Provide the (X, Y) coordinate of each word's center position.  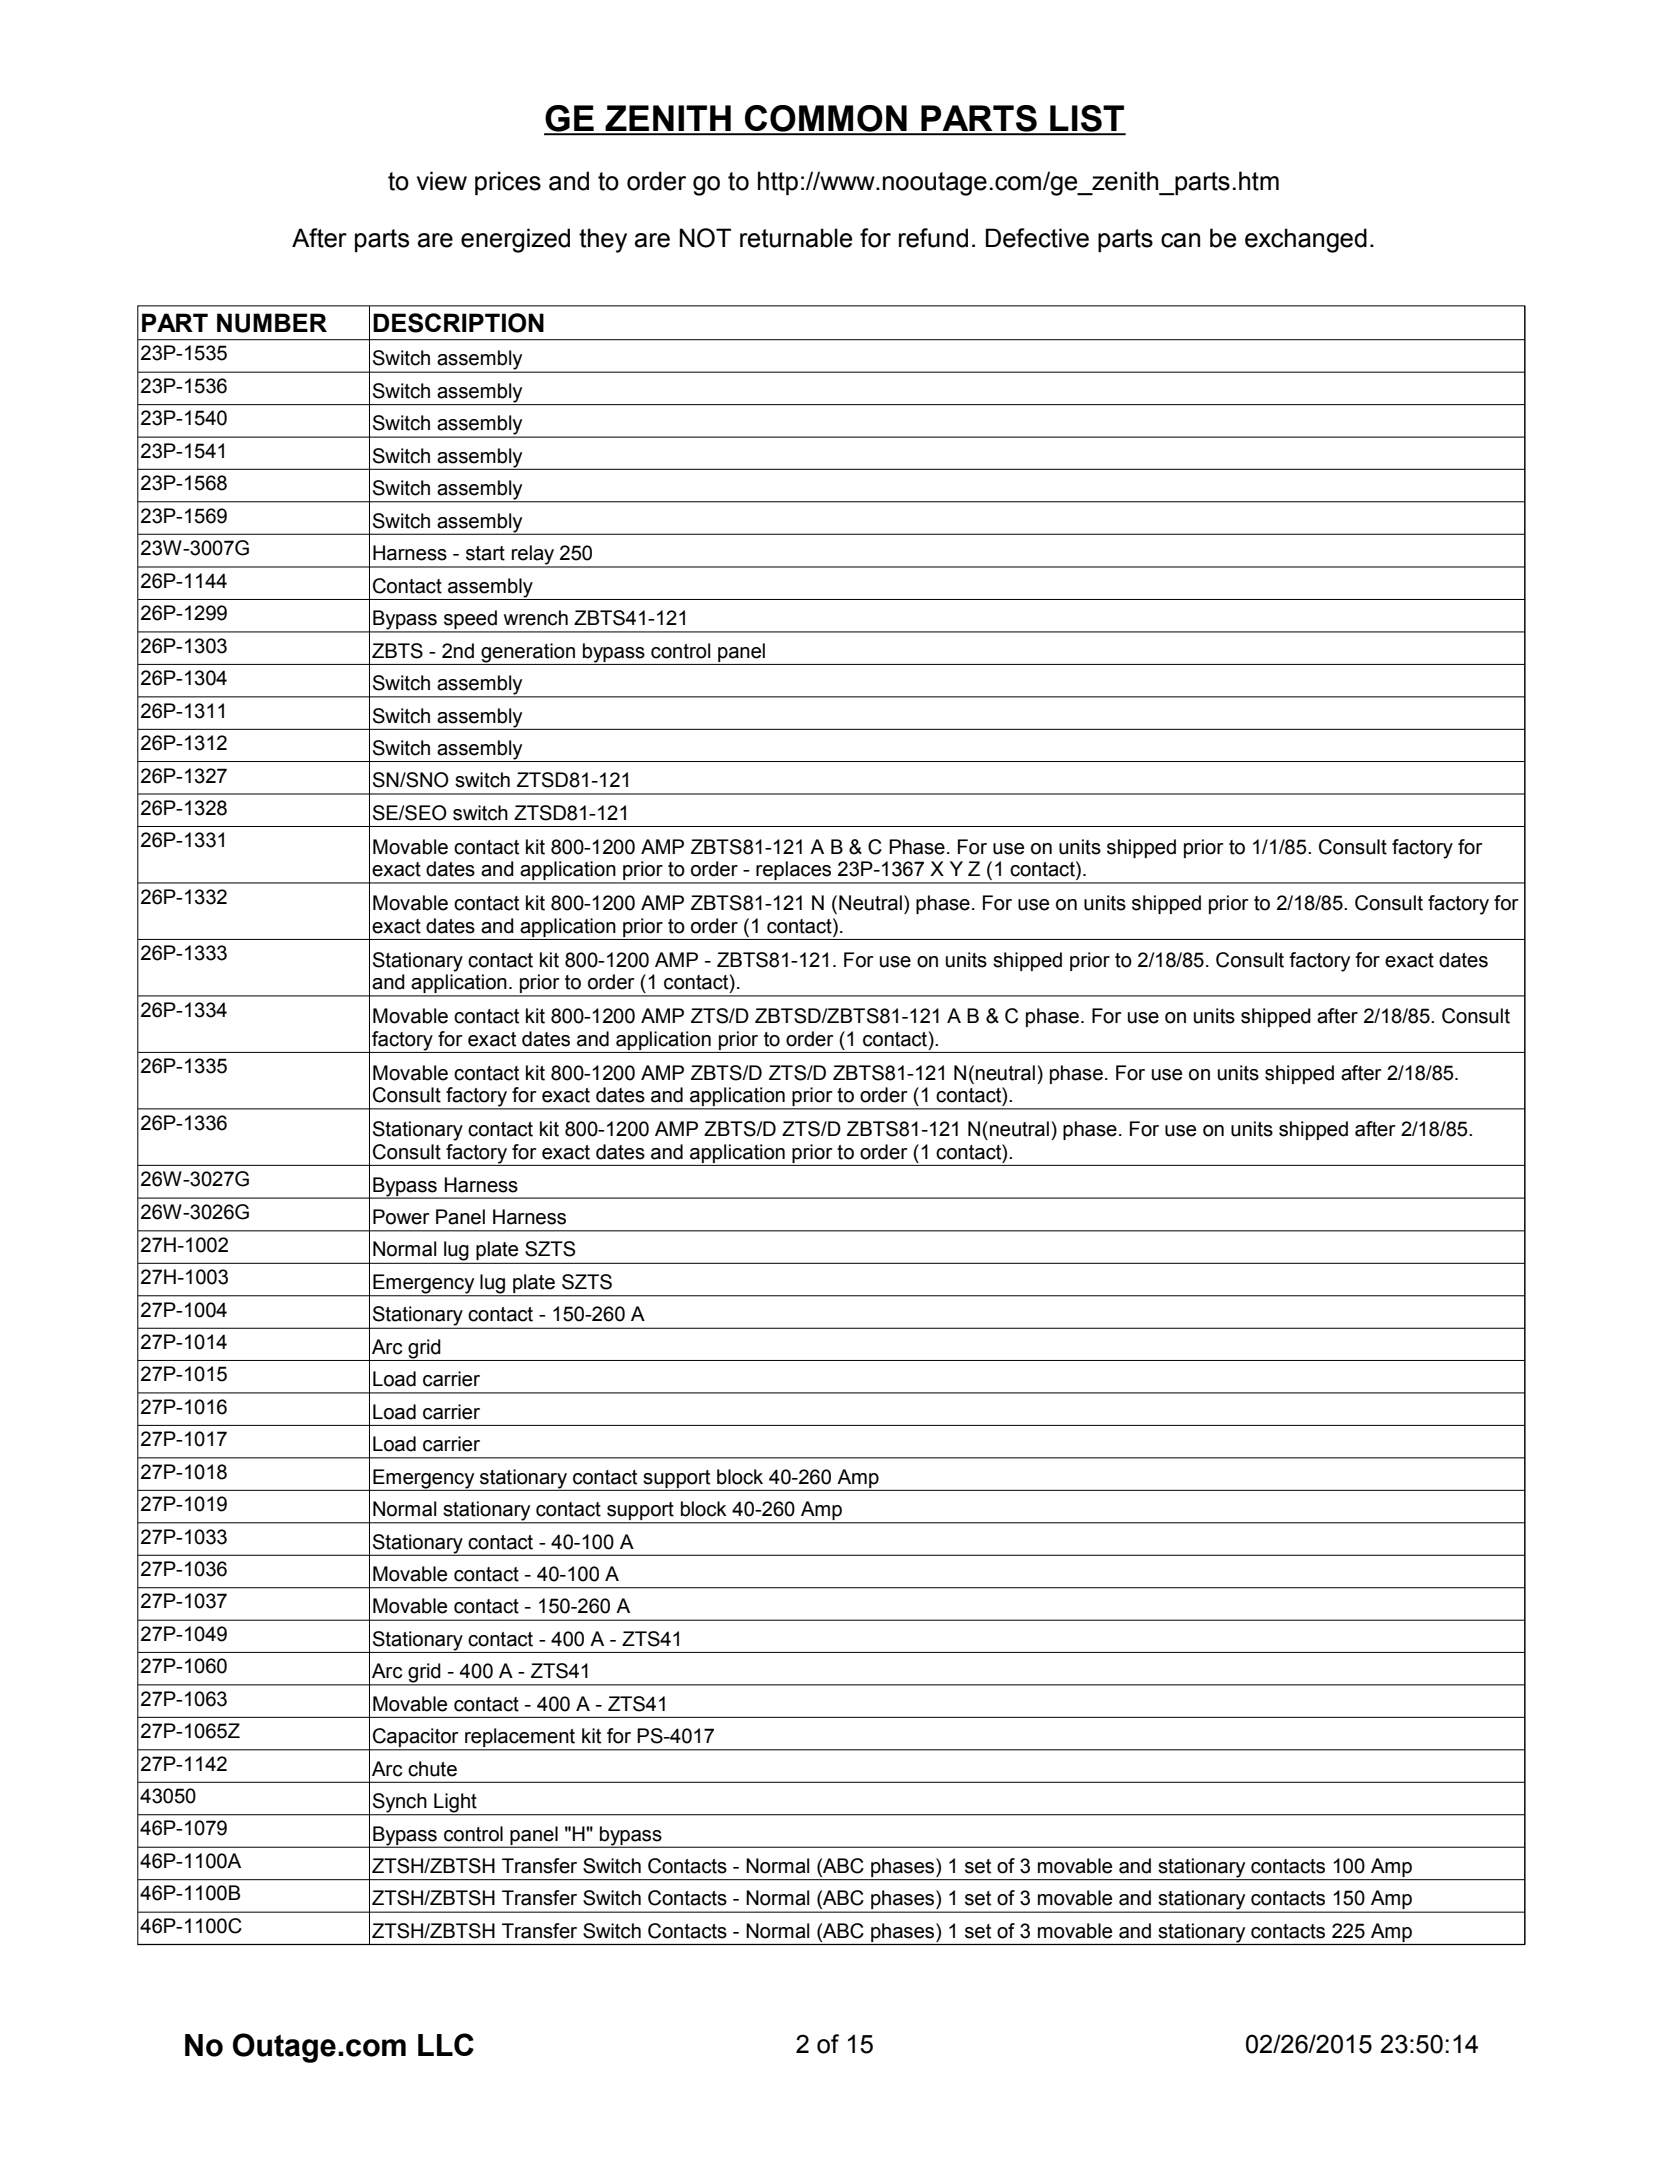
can (1180, 240)
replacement (520, 1739)
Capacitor (416, 1739)
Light (455, 1804)
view (442, 181)
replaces (794, 872)
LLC (446, 2044)
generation (528, 654)
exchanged (1306, 240)
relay (533, 556)
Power (401, 1217)
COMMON (826, 119)
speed (470, 621)
